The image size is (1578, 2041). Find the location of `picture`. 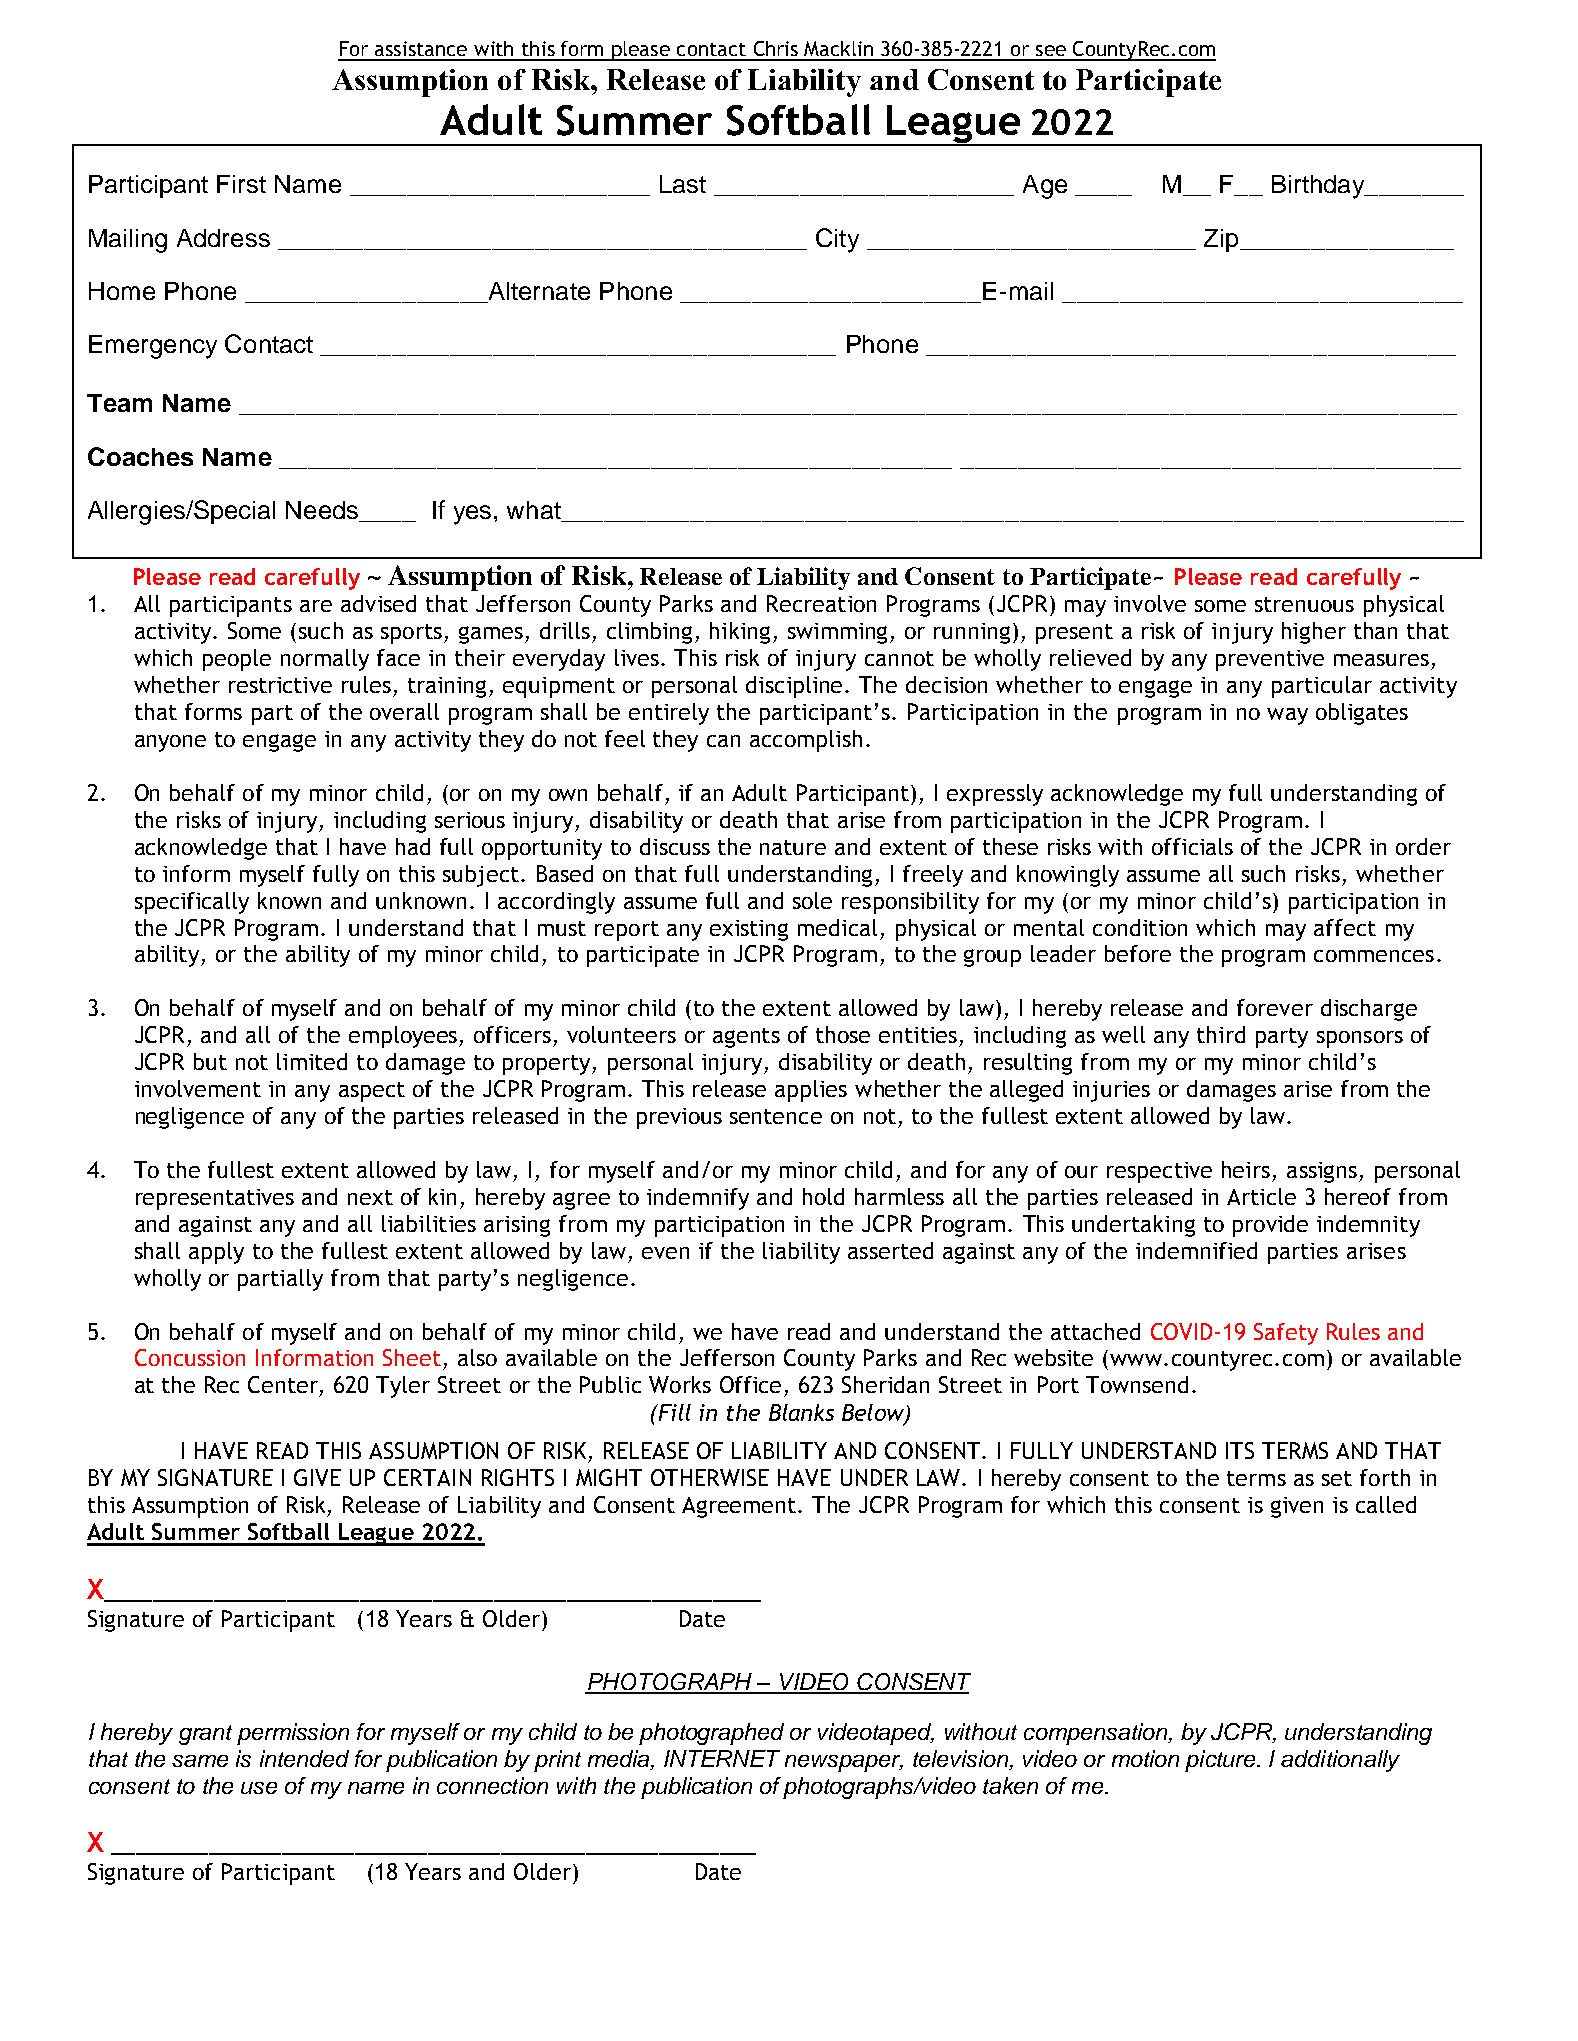

picture is located at coordinates (1221, 1761).
